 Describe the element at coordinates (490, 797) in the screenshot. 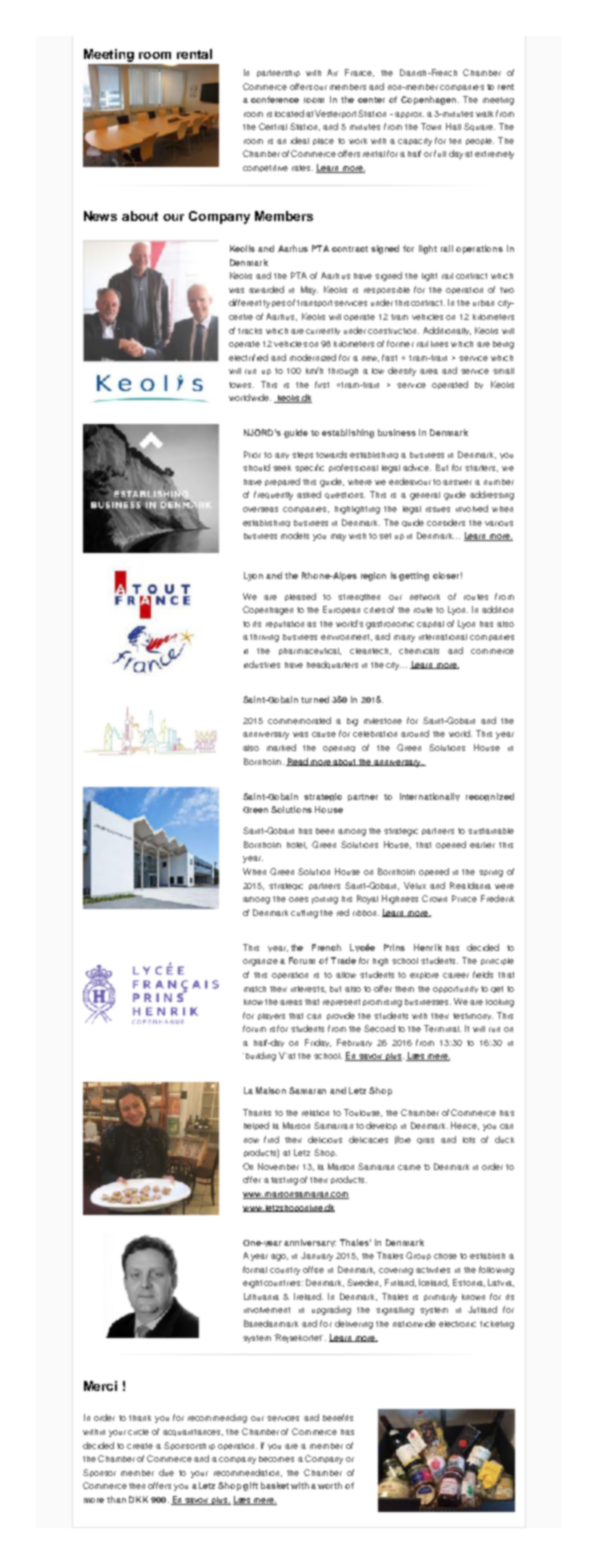

I see `recognized` at that location.
